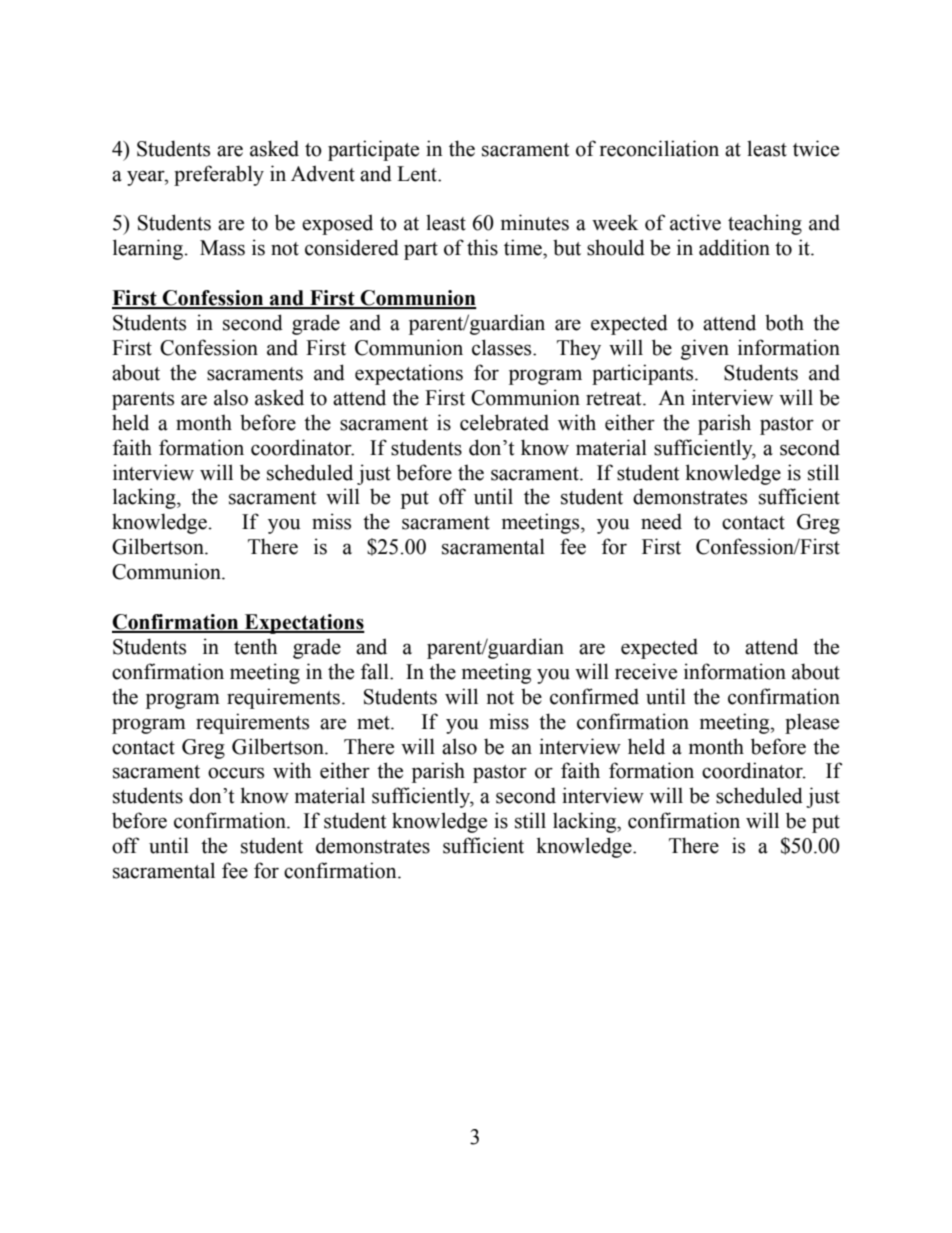 Image resolution: width=952 pixels, height=1233 pixels. Describe the element at coordinates (222, 248) in the page. I see `Mass` at that location.
